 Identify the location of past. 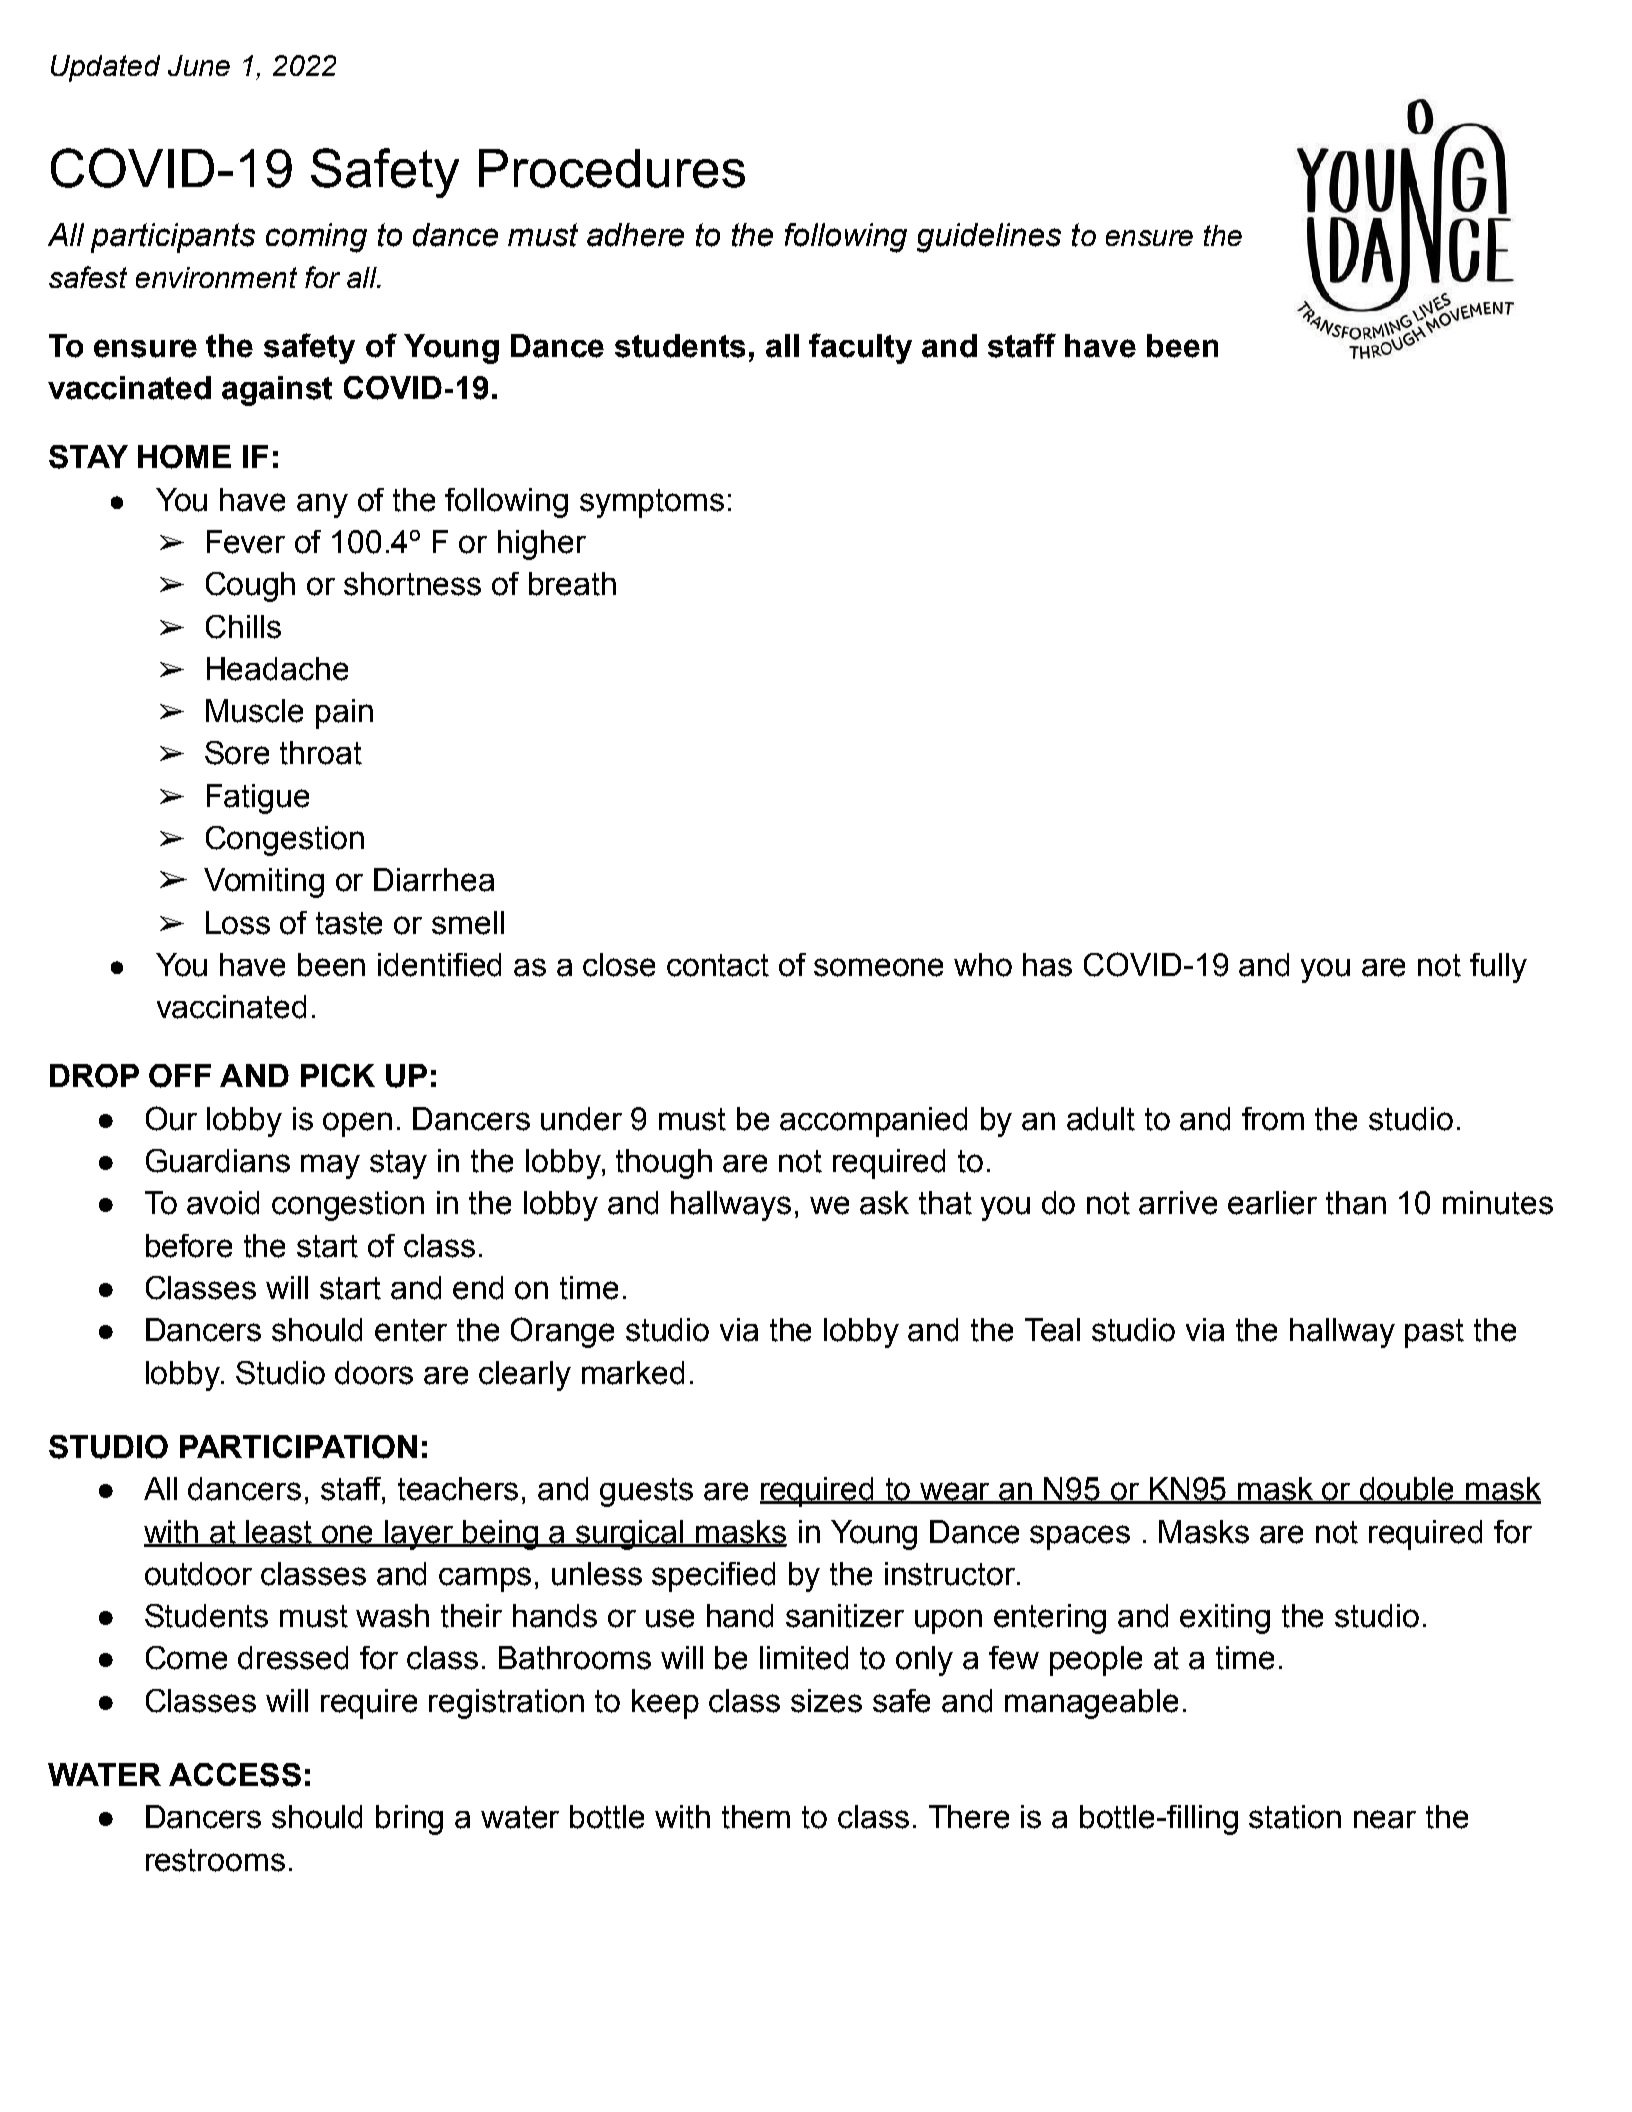
(1434, 1333).
